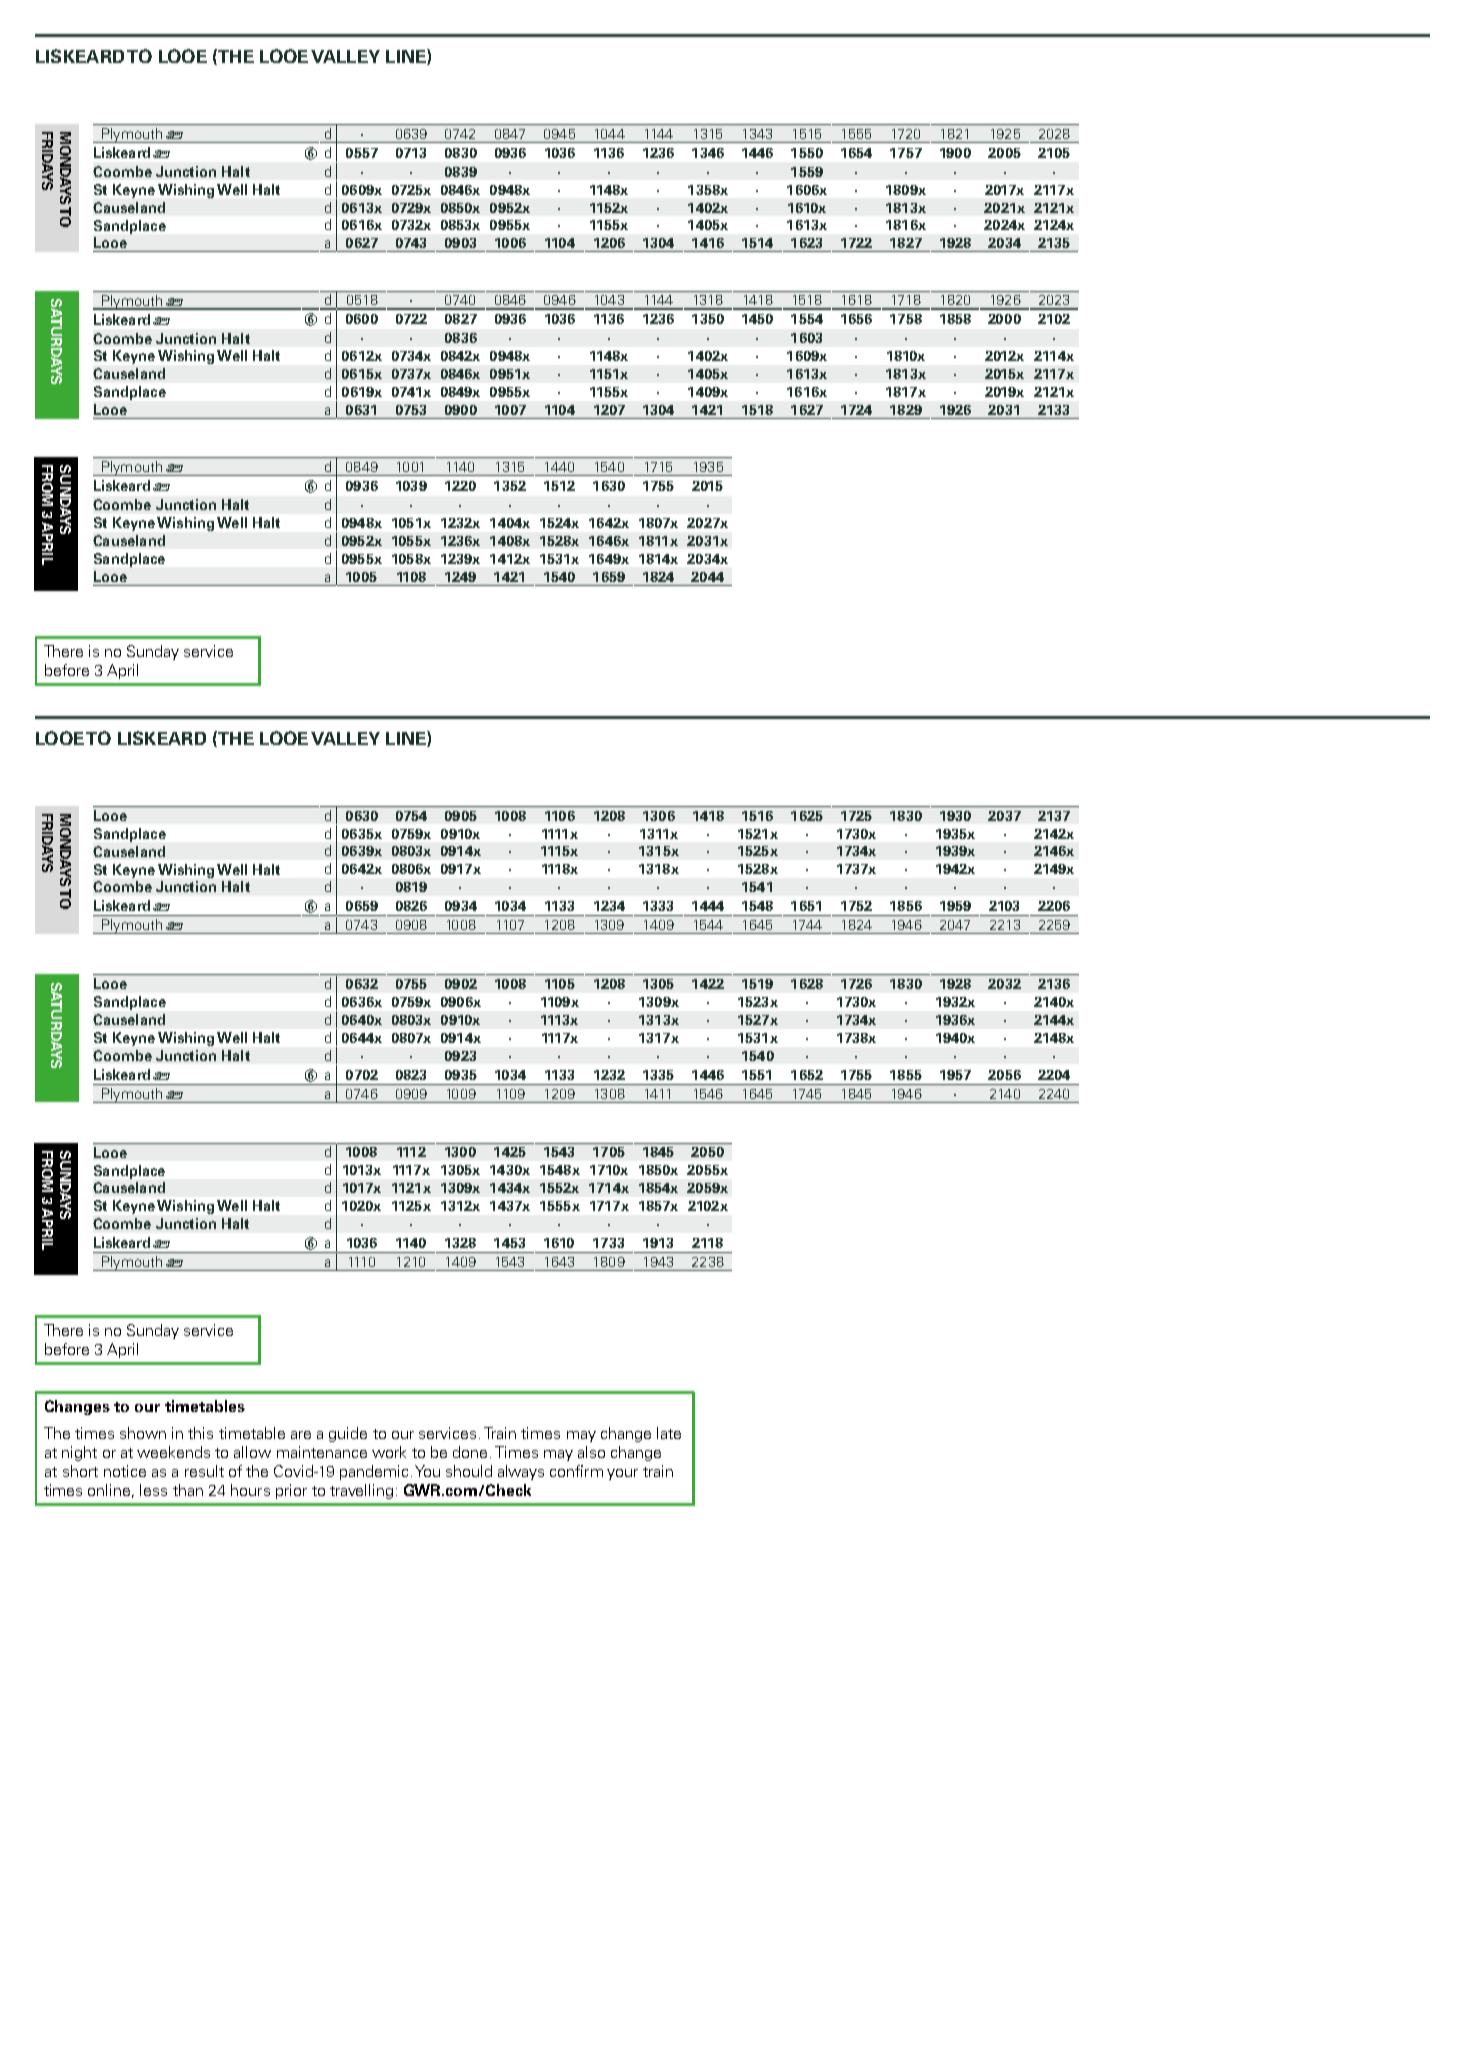  Describe the element at coordinates (469, 1471) in the document. I see `should` at that location.
